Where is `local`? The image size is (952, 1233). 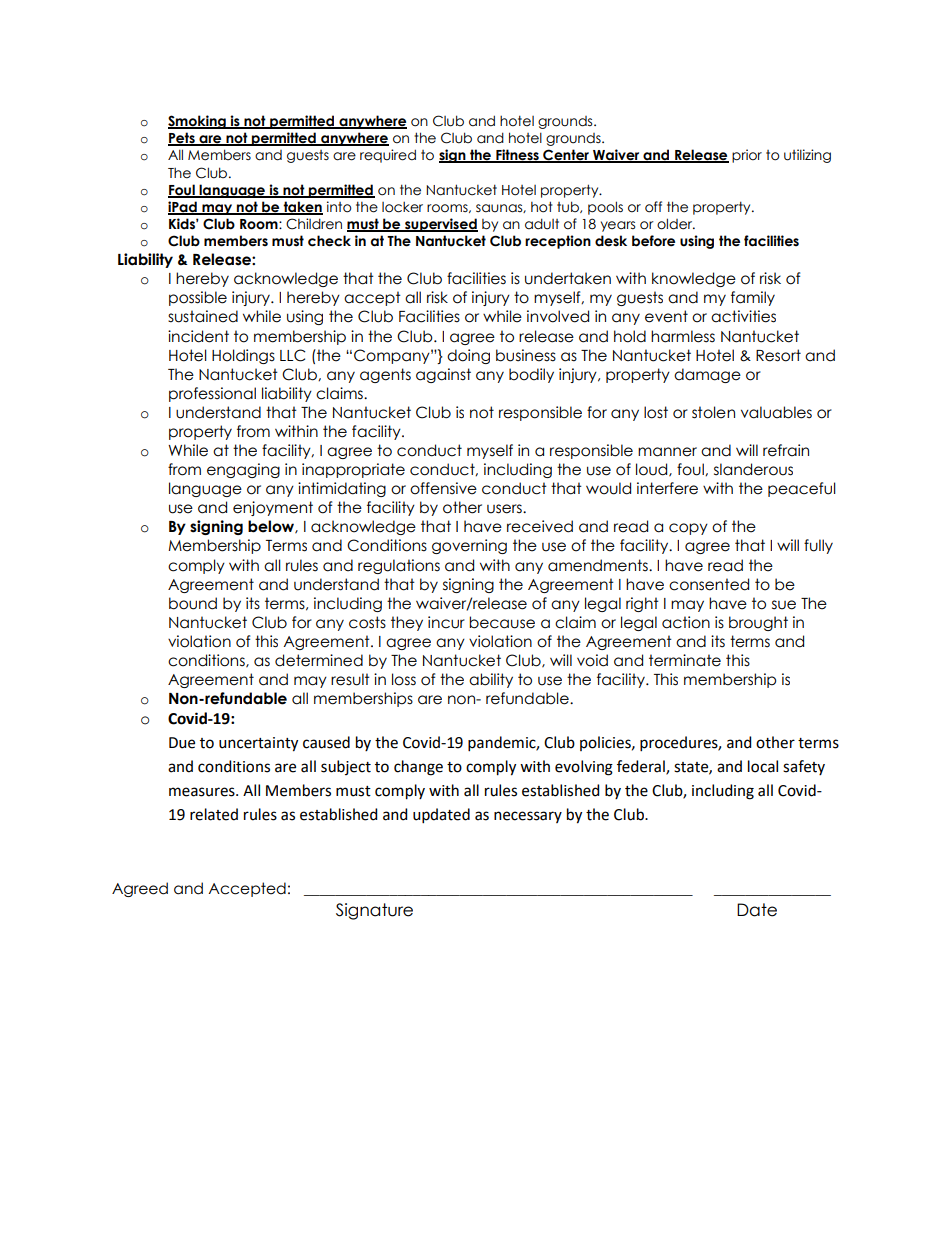 local is located at coordinates (763, 766).
